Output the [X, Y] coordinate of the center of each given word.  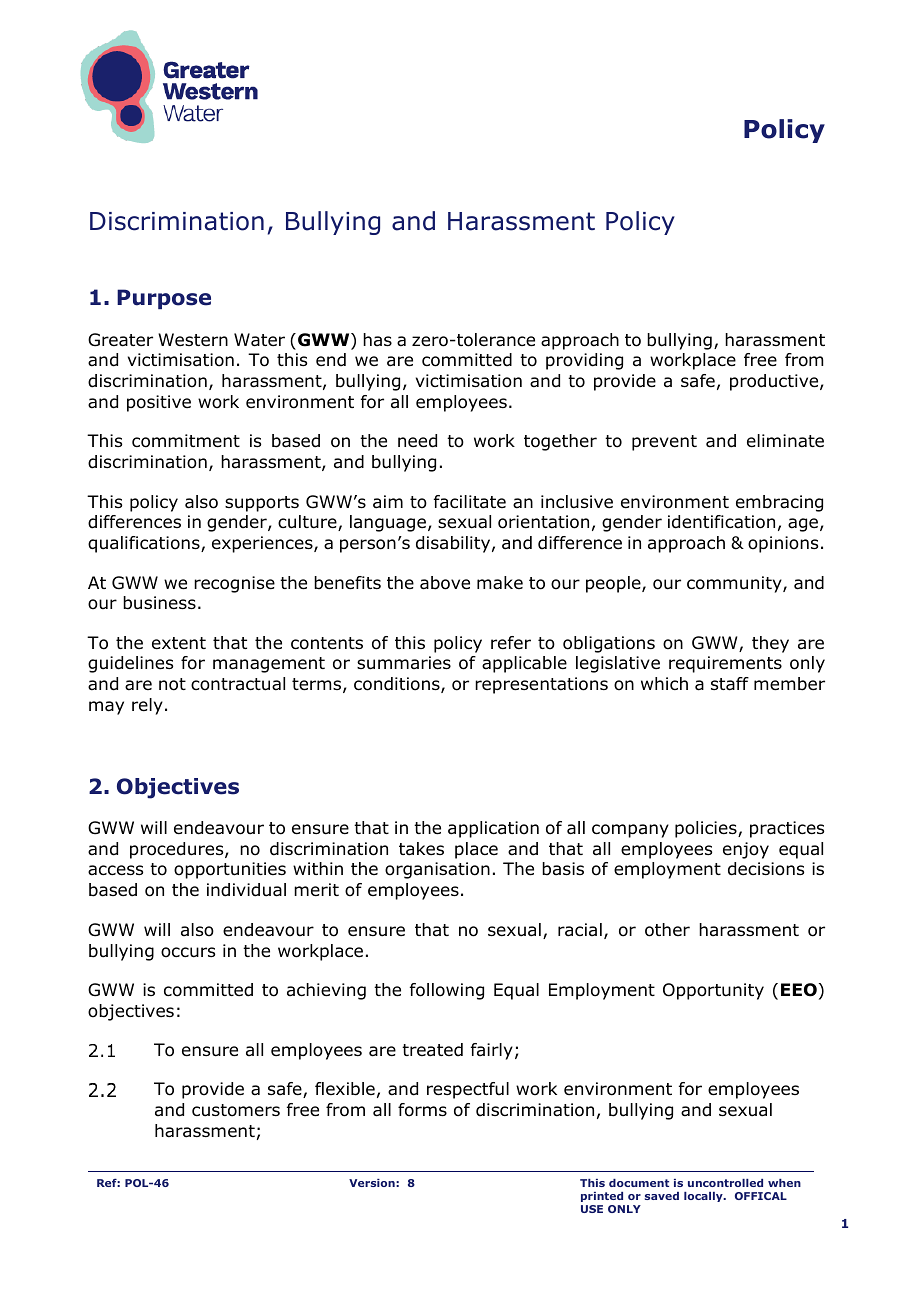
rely [147, 706]
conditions [398, 685]
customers [236, 1110]
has [377, 339]
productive [775, 382]
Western [193, 339]
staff [730, 684]
